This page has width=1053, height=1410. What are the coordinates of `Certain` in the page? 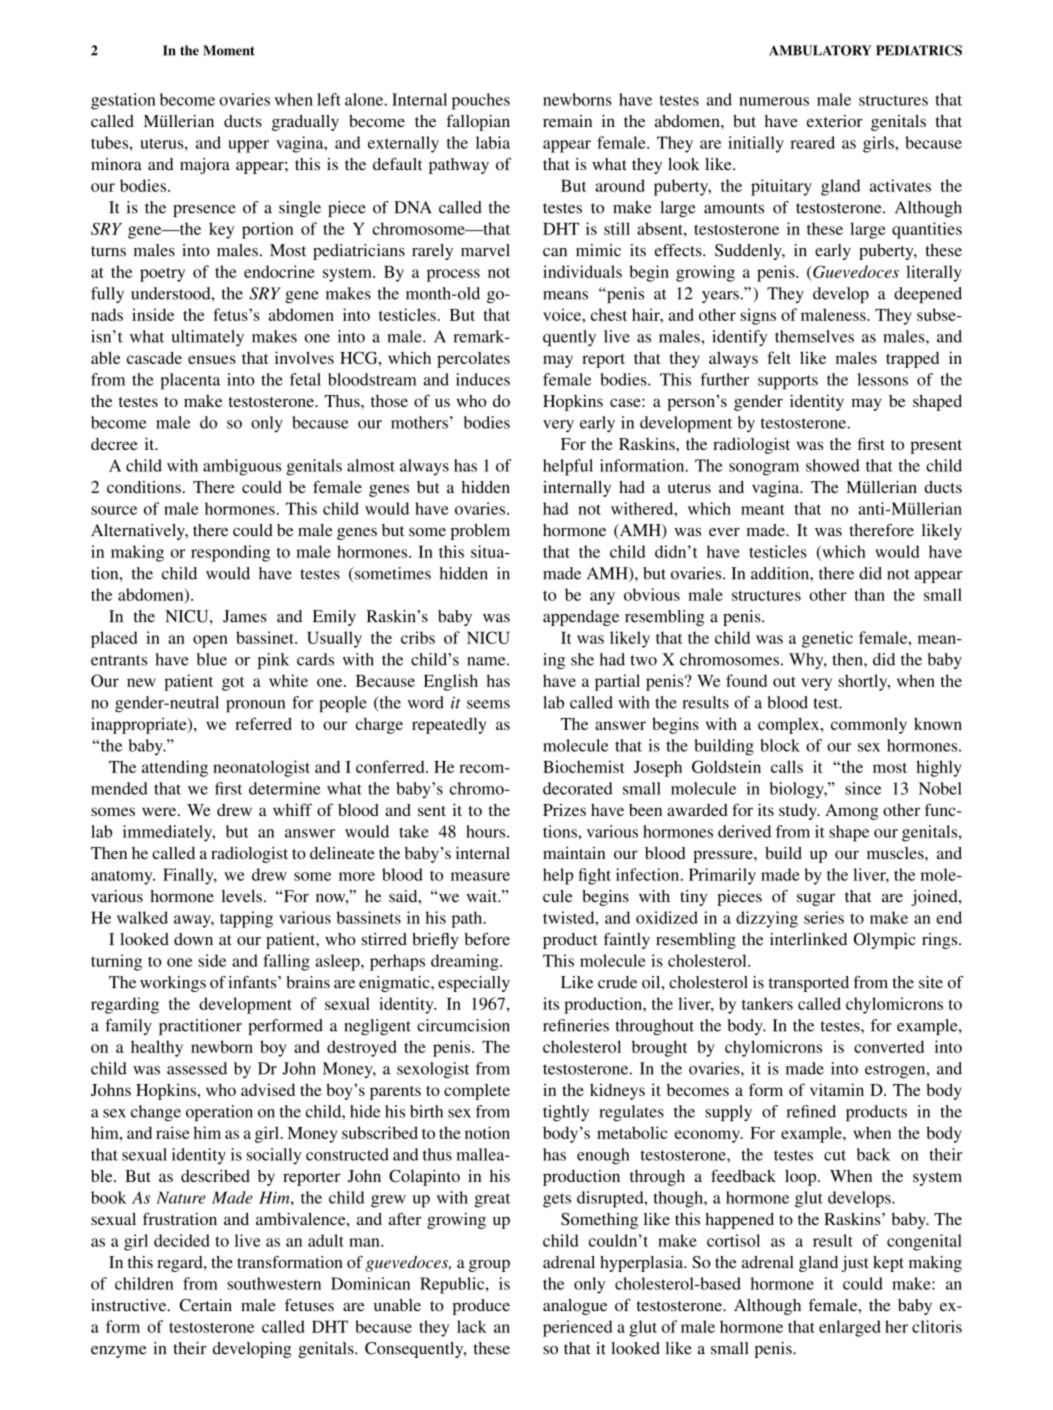 It's located at (206, 1305).
